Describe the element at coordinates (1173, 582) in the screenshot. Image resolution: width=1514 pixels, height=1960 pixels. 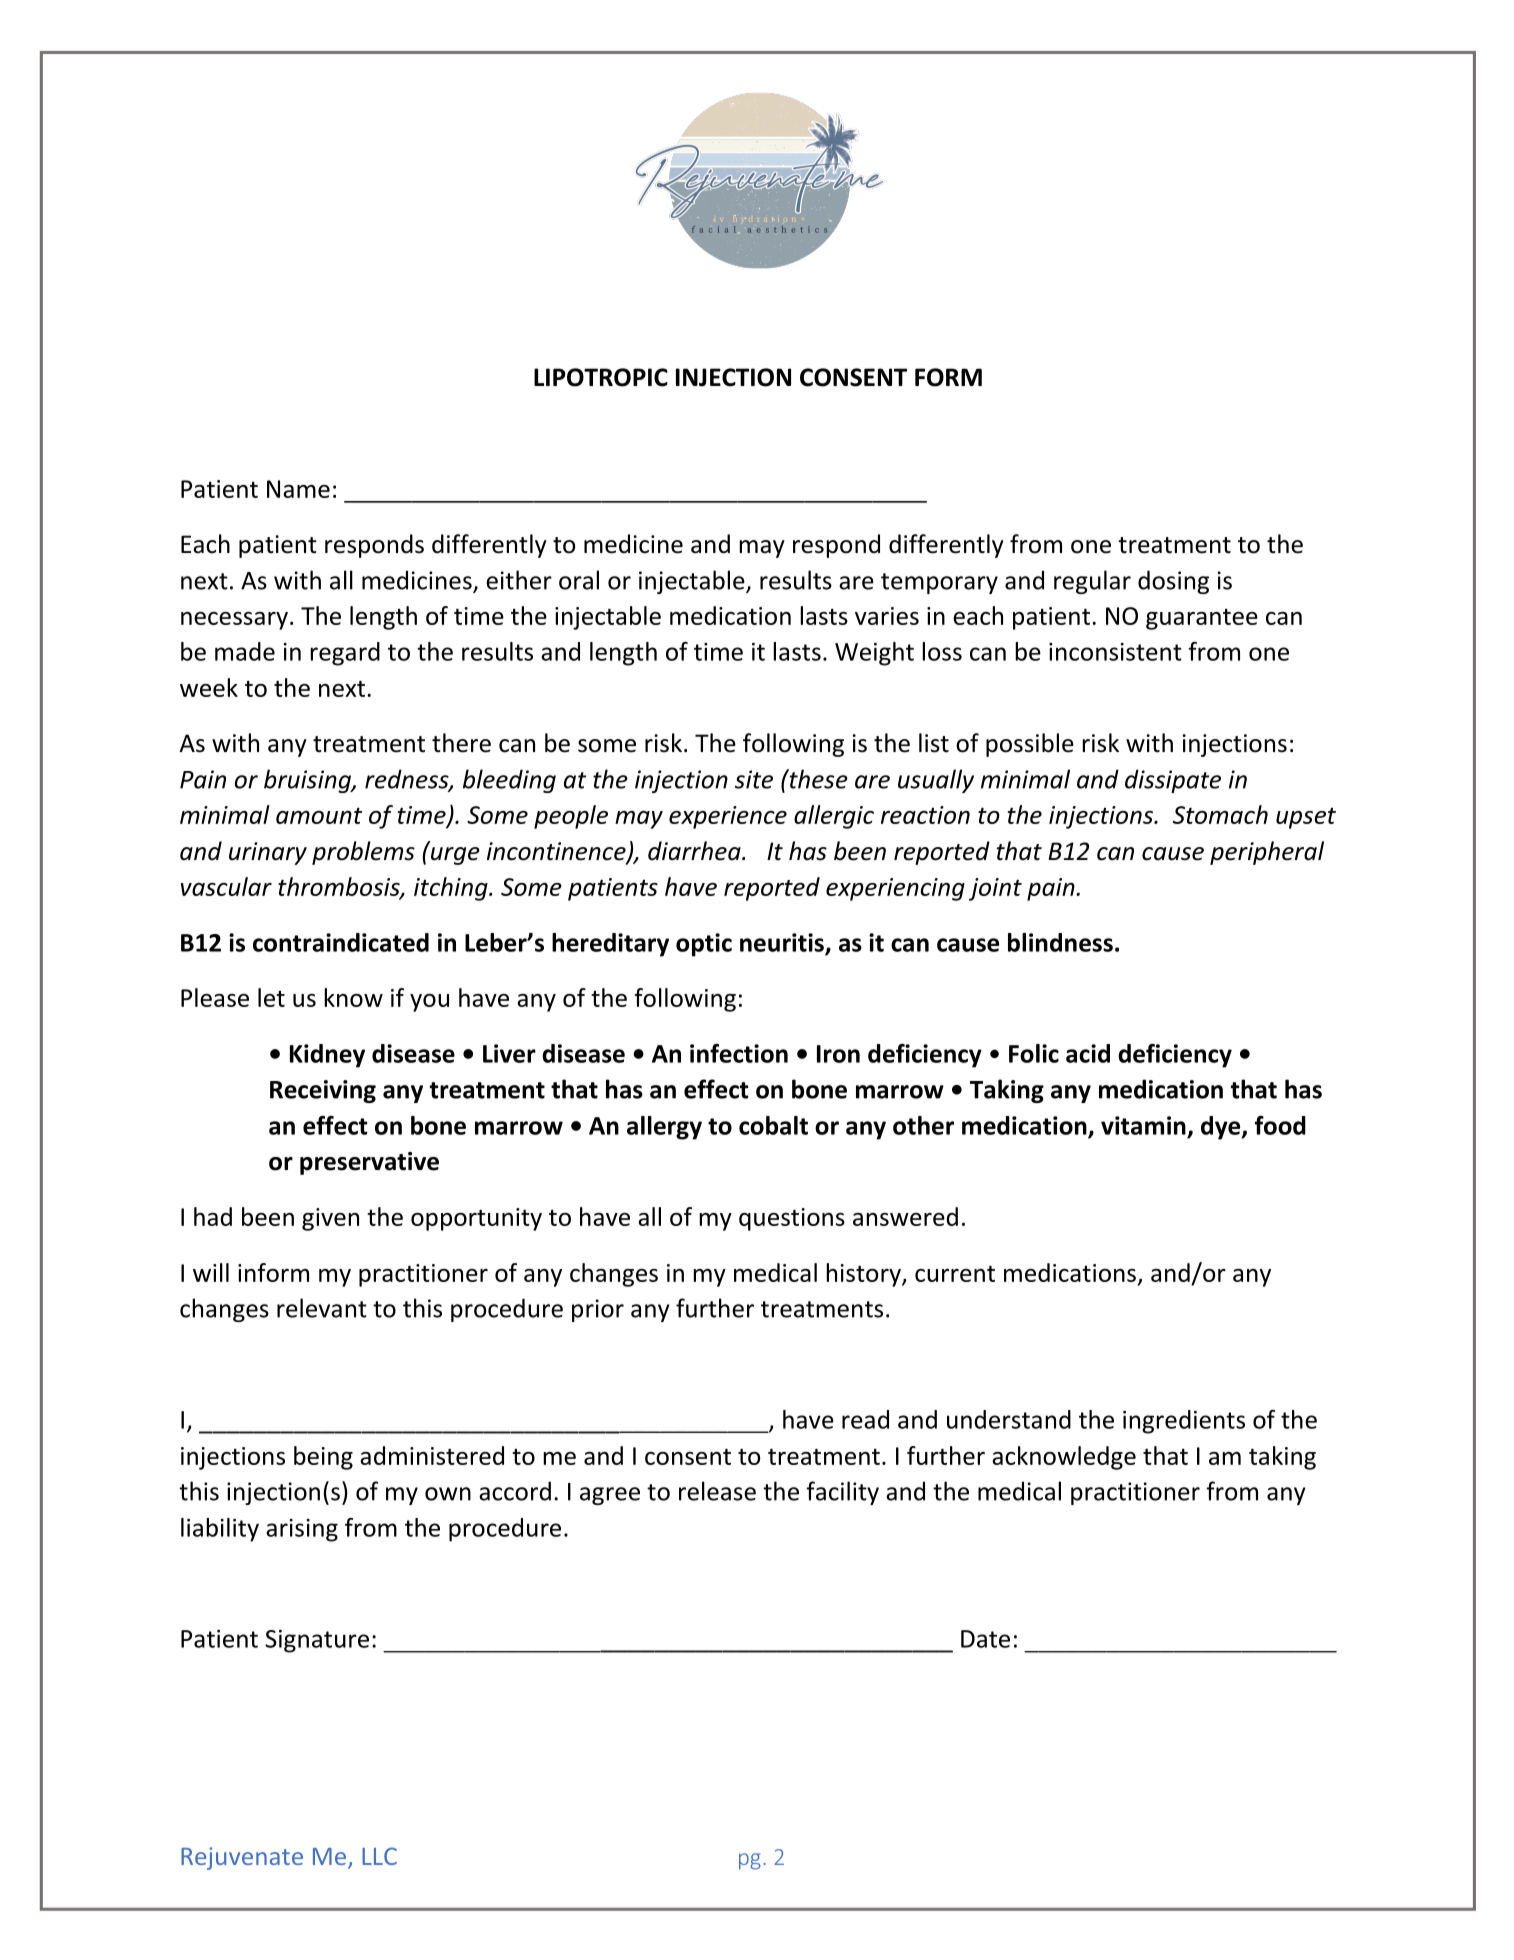
I see `dosing` at that location.
